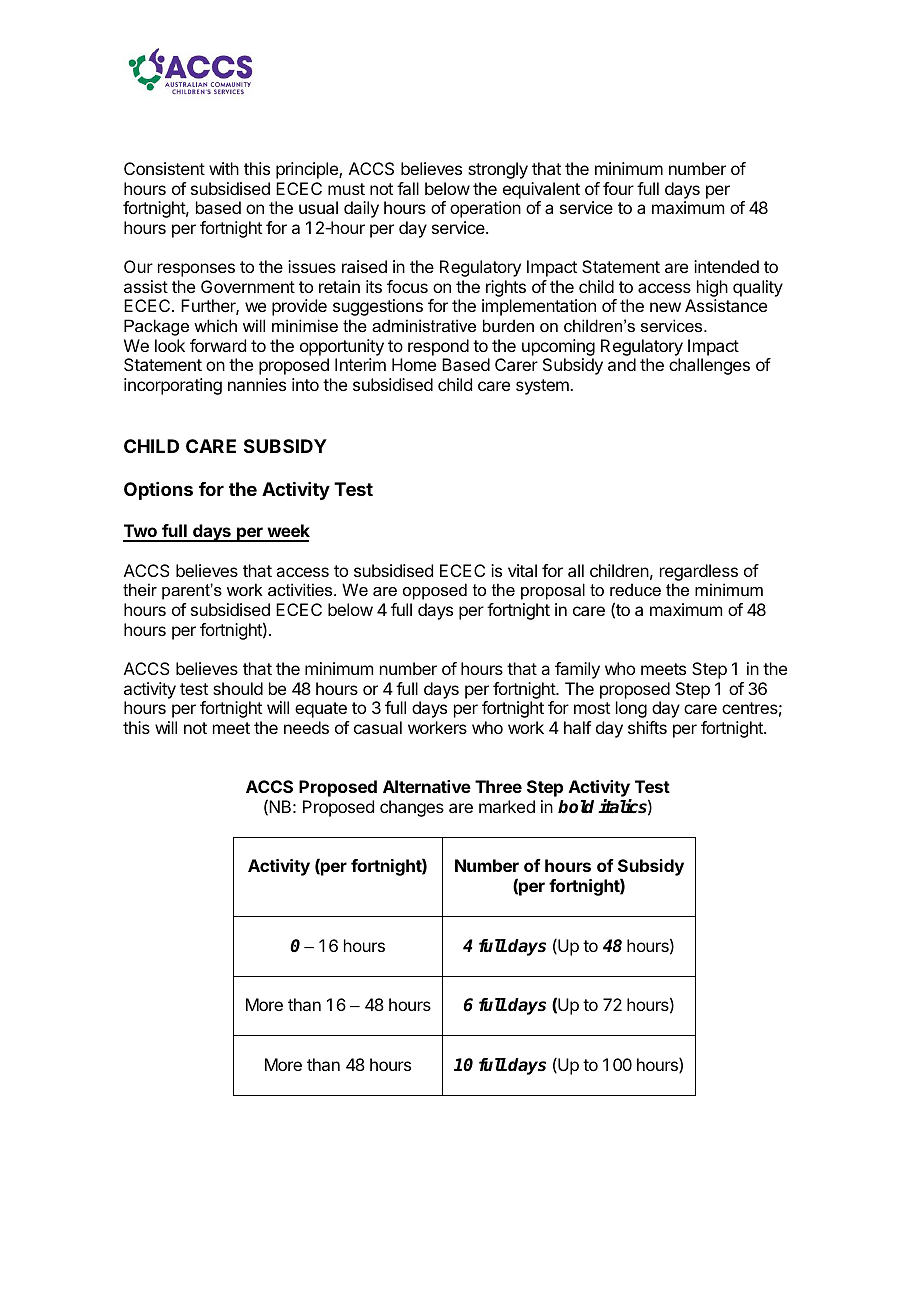 The image size is (924, 1308). What do you see at coordinates (699, 572) in the image?
I see `regardless` at bounding box center [699, 572].
